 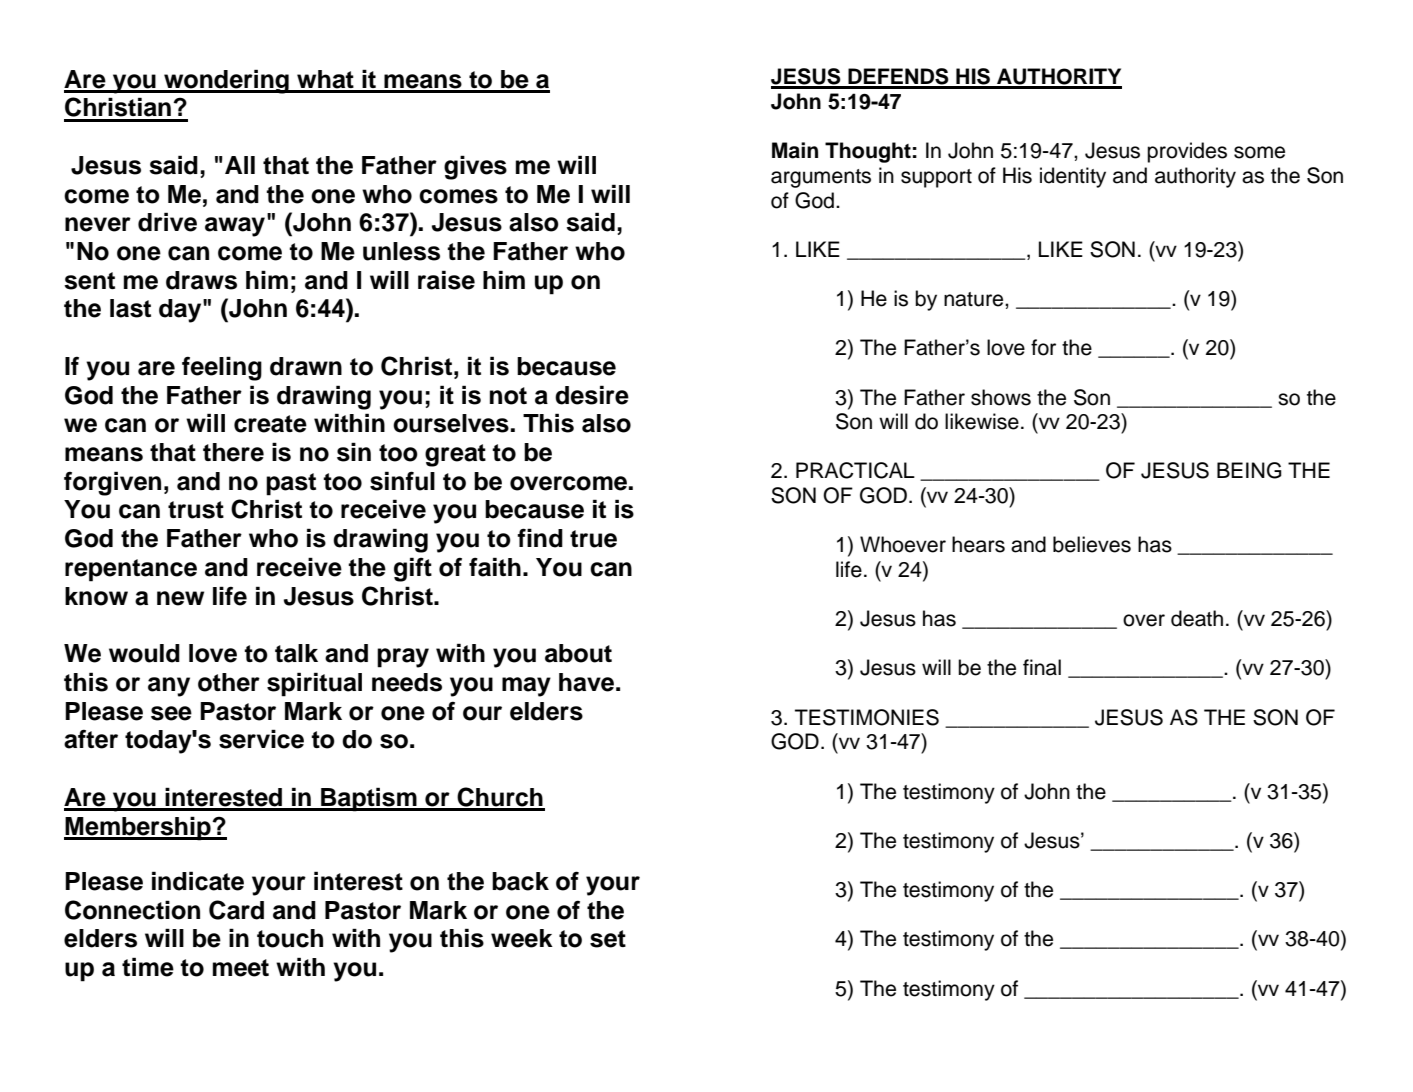 I want to click on draws, so click(x=201, y=280).
